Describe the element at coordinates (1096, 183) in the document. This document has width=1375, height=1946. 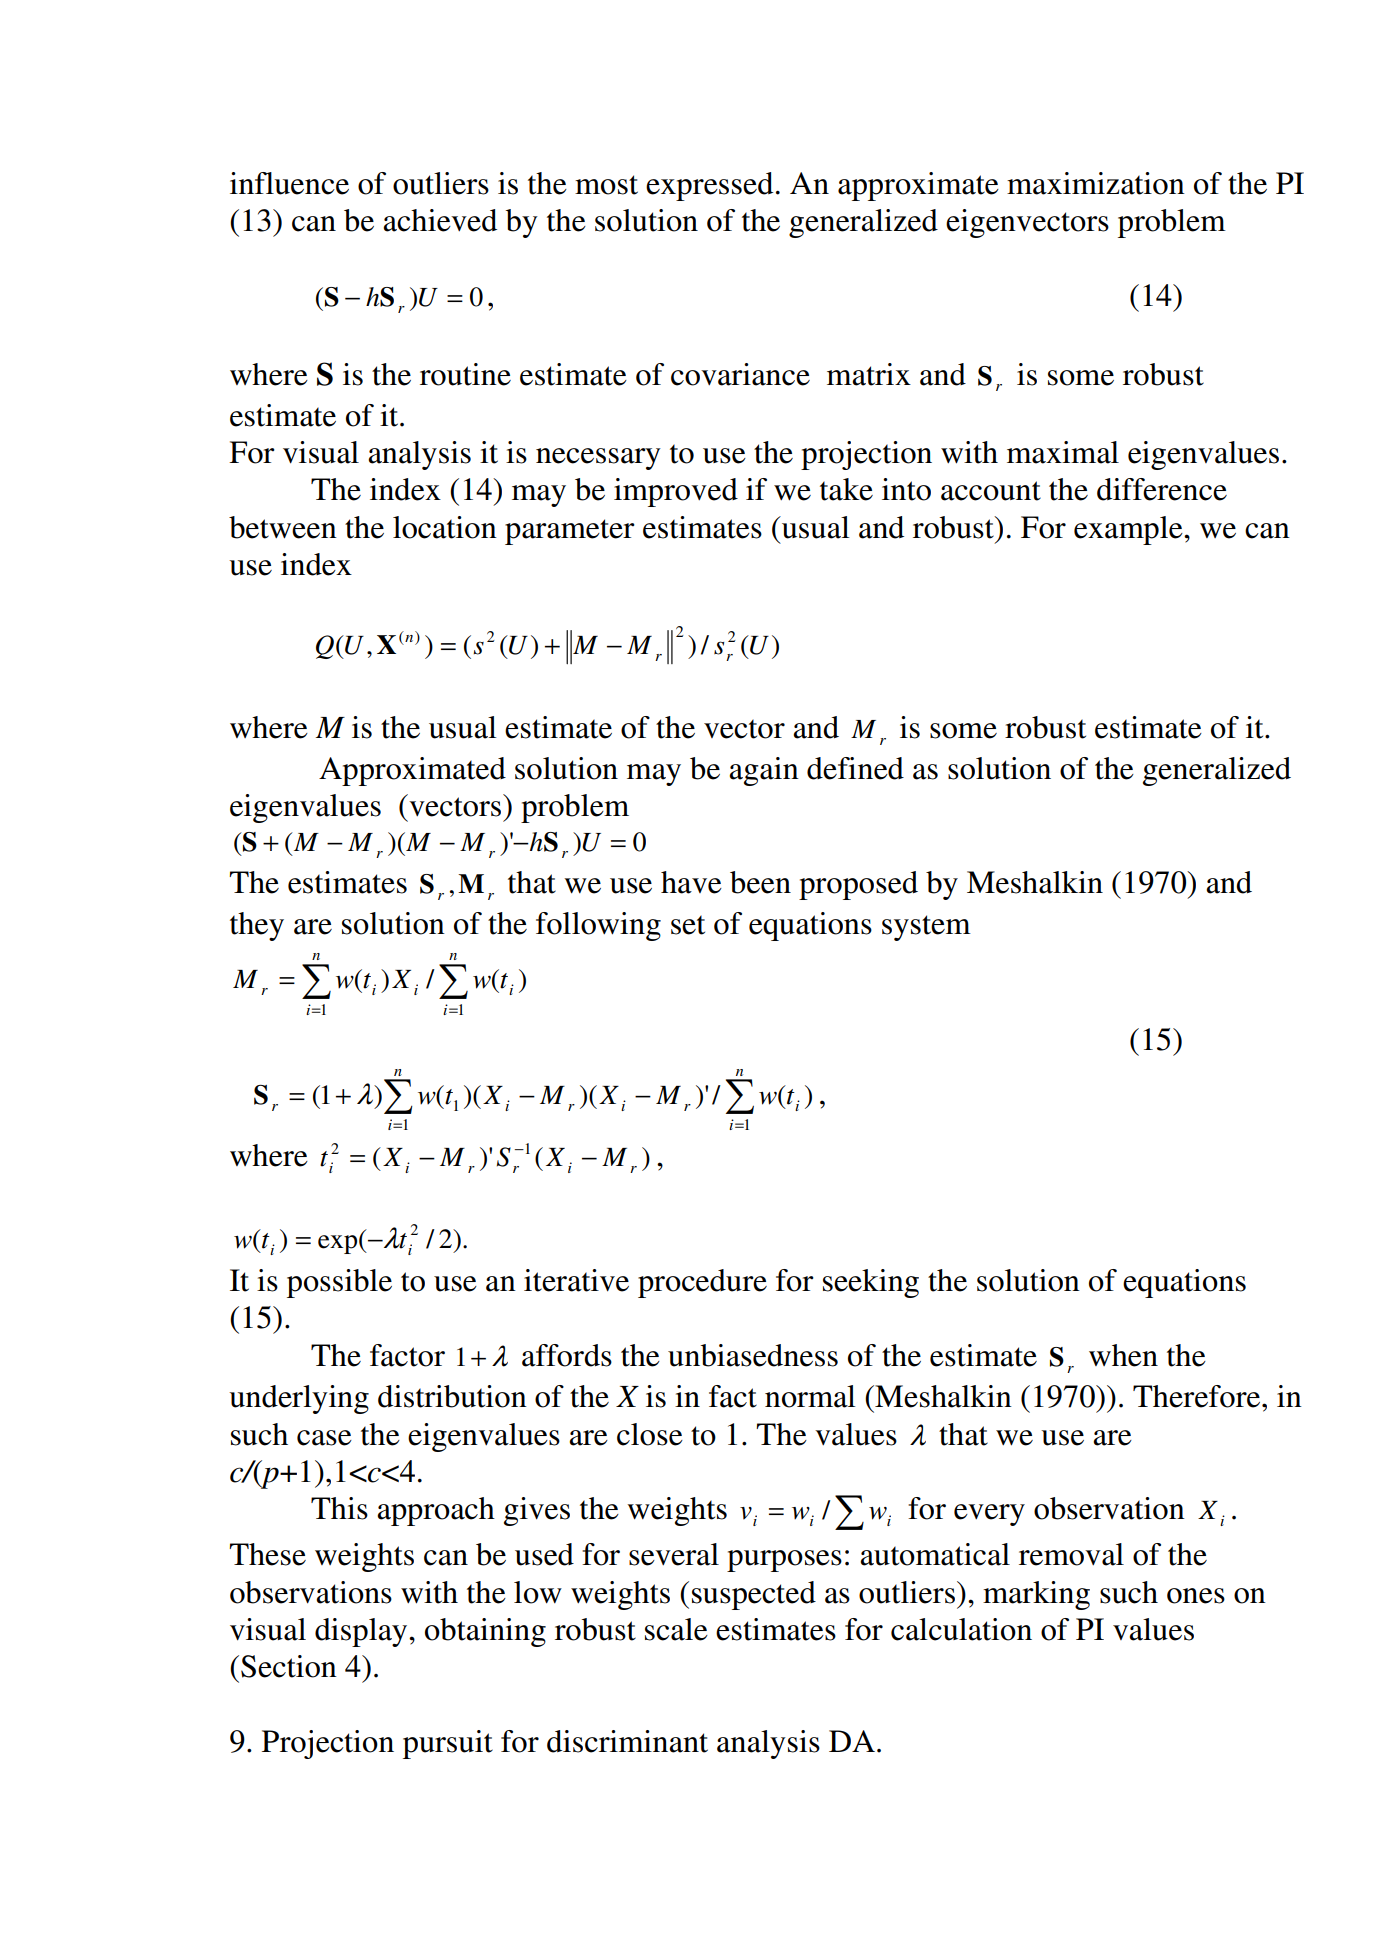
I see `maximization` at that location.
